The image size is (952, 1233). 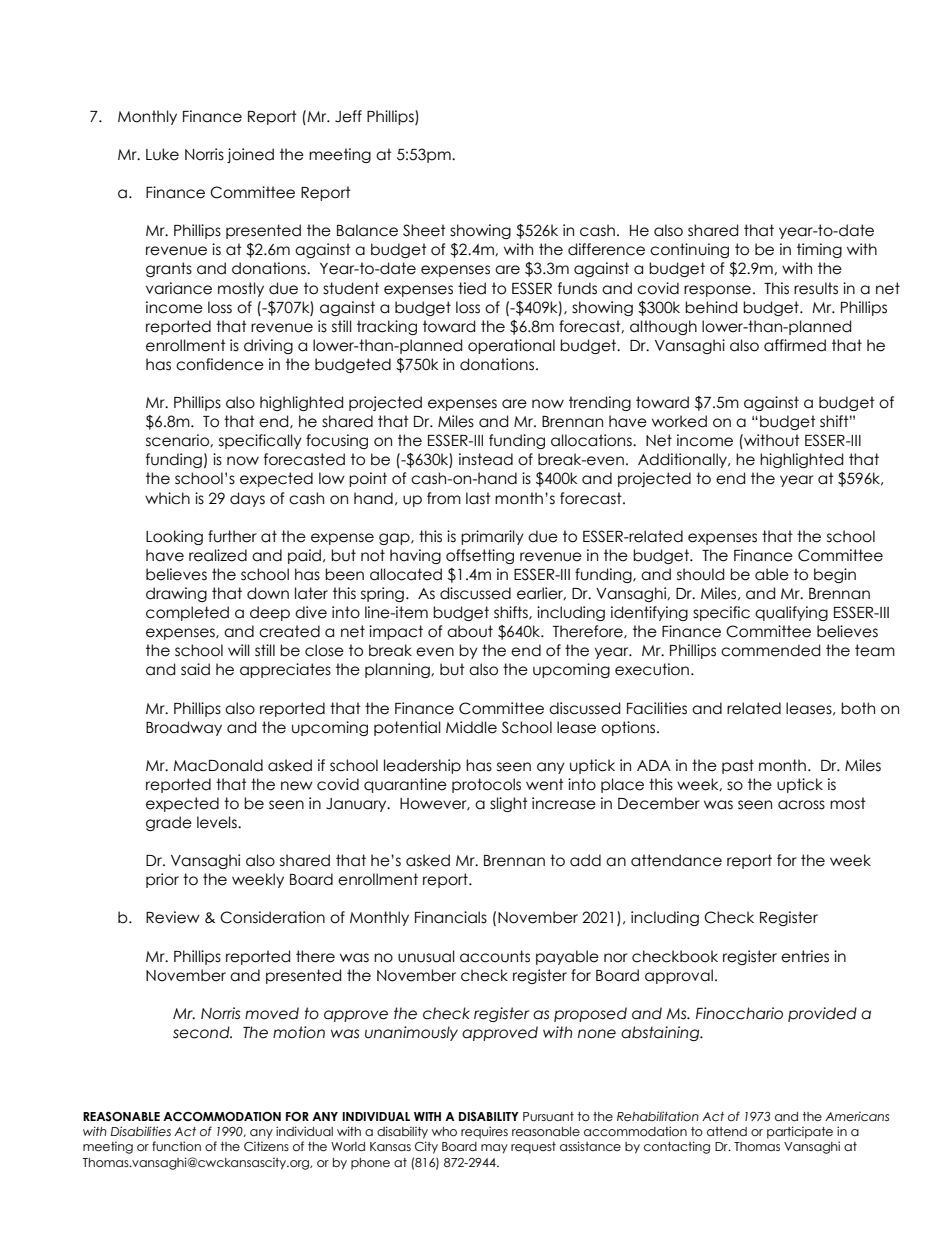 What do you see at coordinates (250, 155) in the page?
I see `joined` at bounding box center [250, 155].
